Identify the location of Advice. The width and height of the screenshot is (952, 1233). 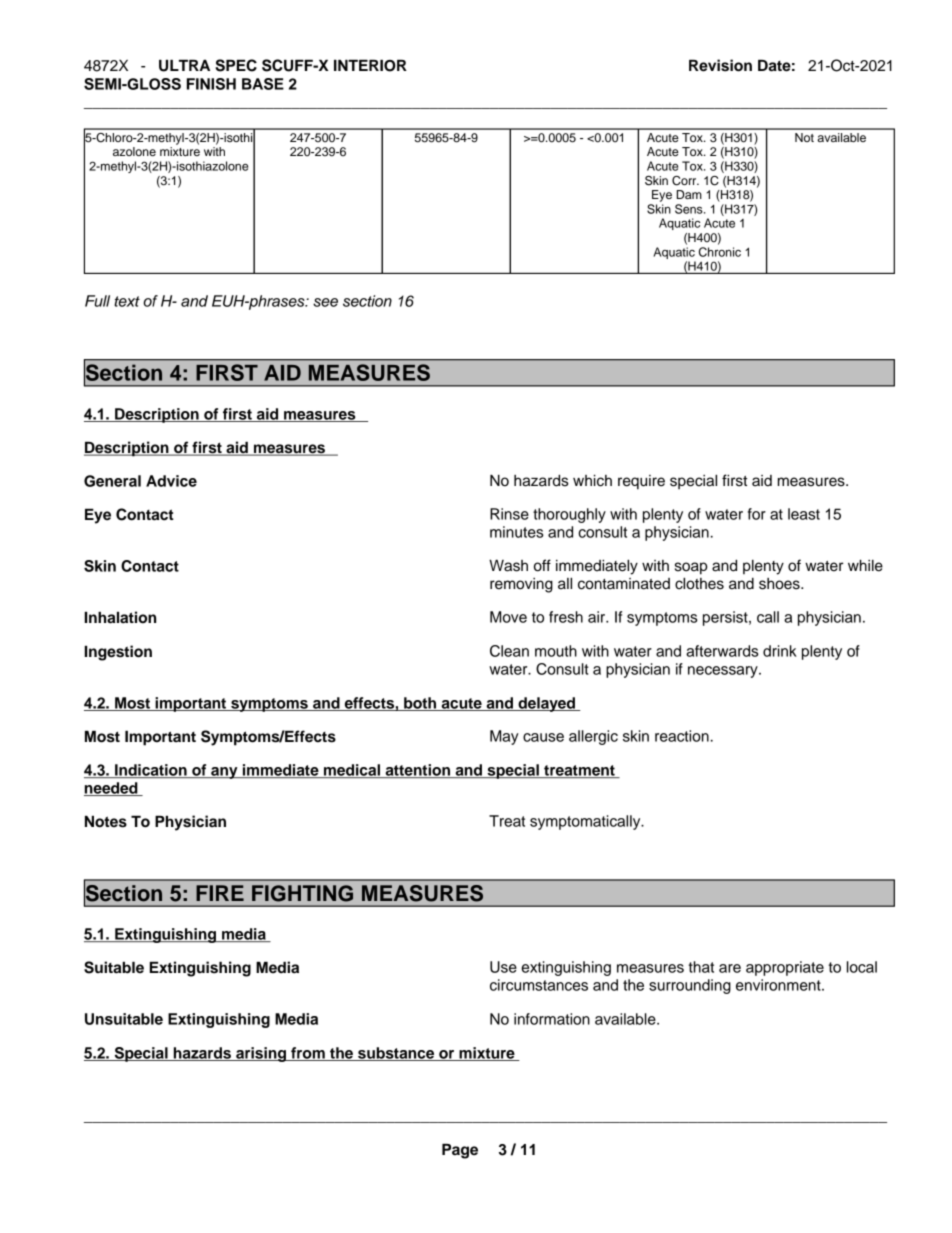
(171, 481).
